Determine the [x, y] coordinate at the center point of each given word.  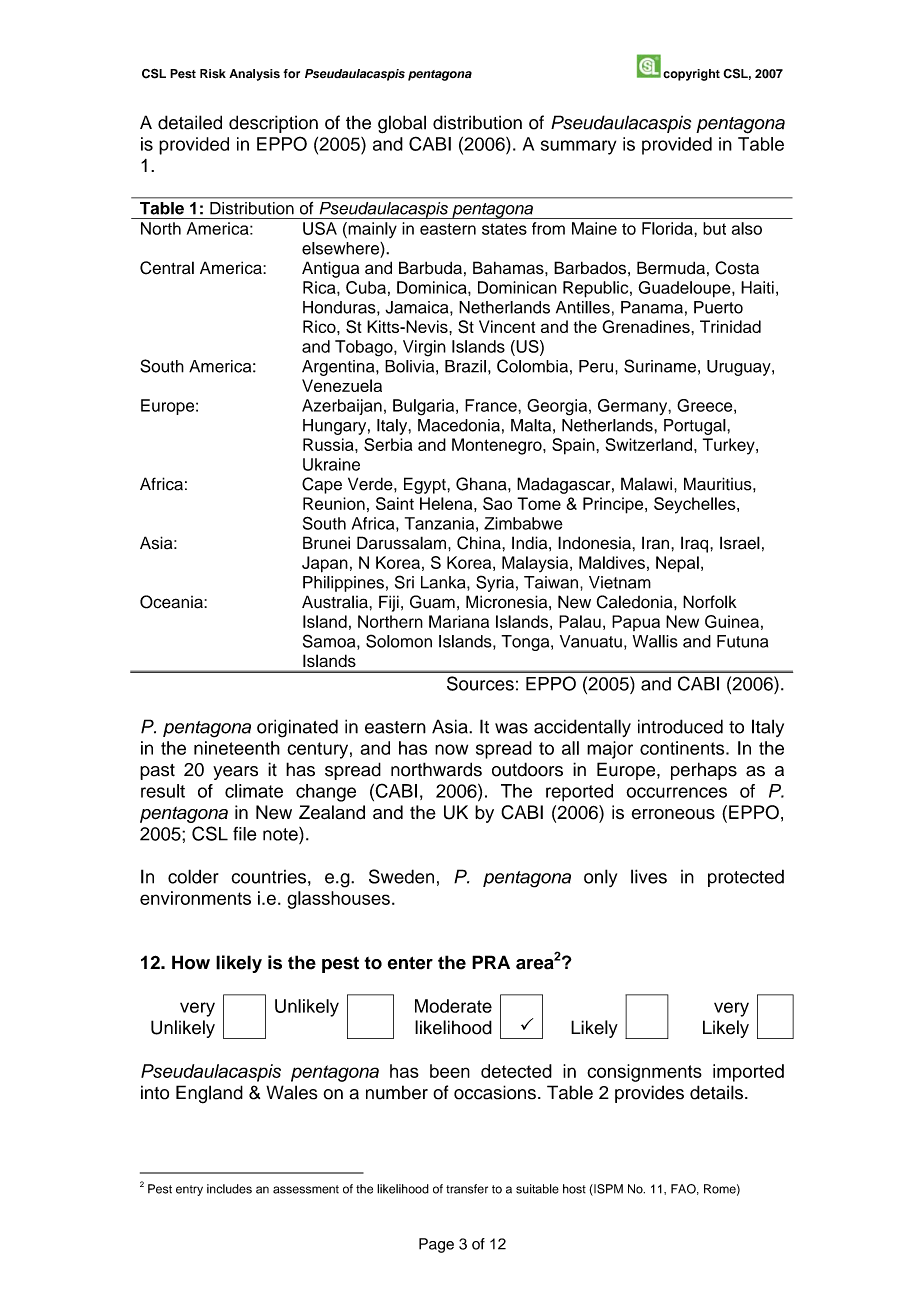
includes [229, 1189]
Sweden [401, 876]
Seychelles [696, 505]
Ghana [482, 484]
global [402, 124]
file [245, 834]
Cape [322, 485]
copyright [691, 75]
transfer [467, 1189]
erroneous [673, 814]
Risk [213, 74]
